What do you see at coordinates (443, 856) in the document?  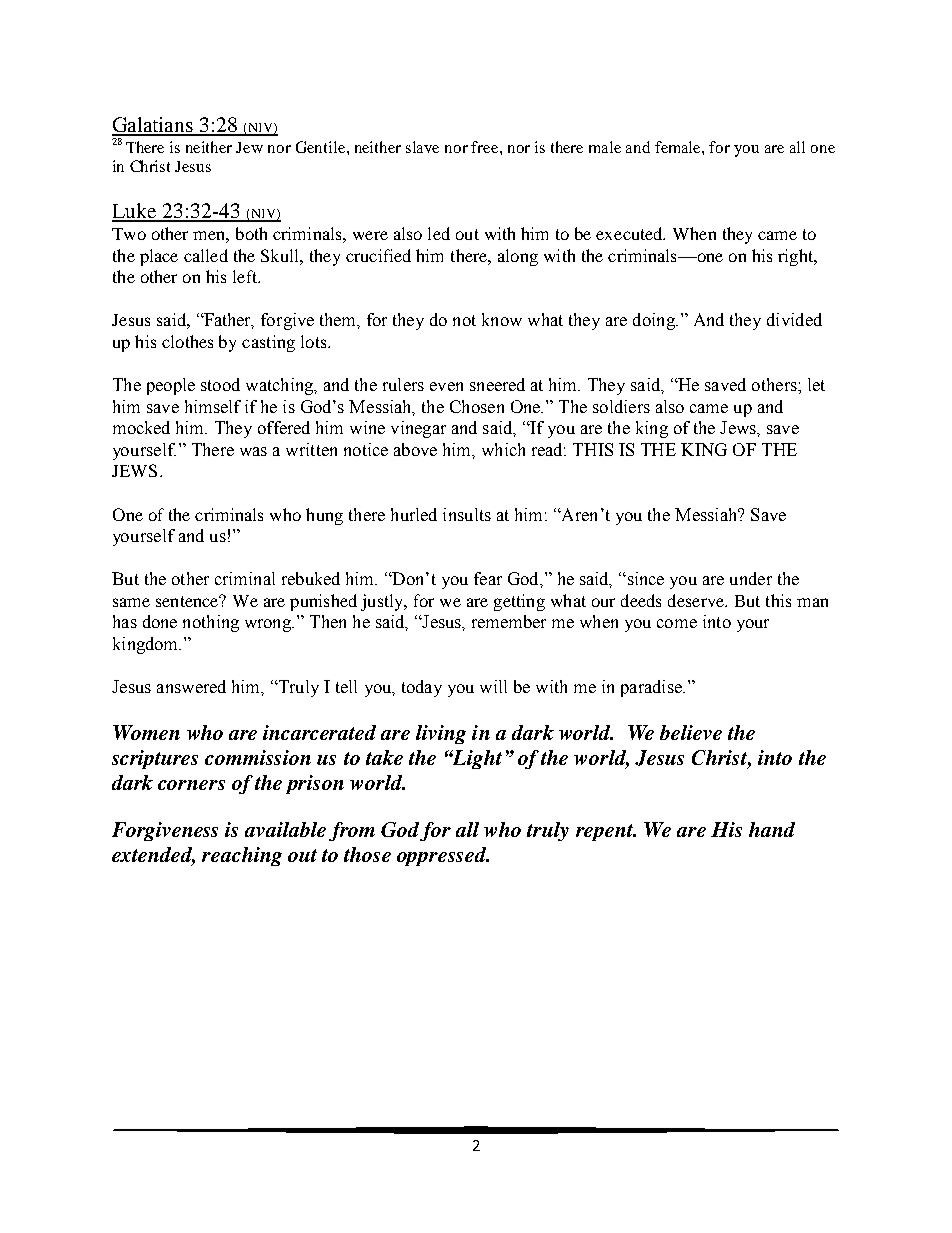 I see `oppressed` at bounding box center [443, 856].
